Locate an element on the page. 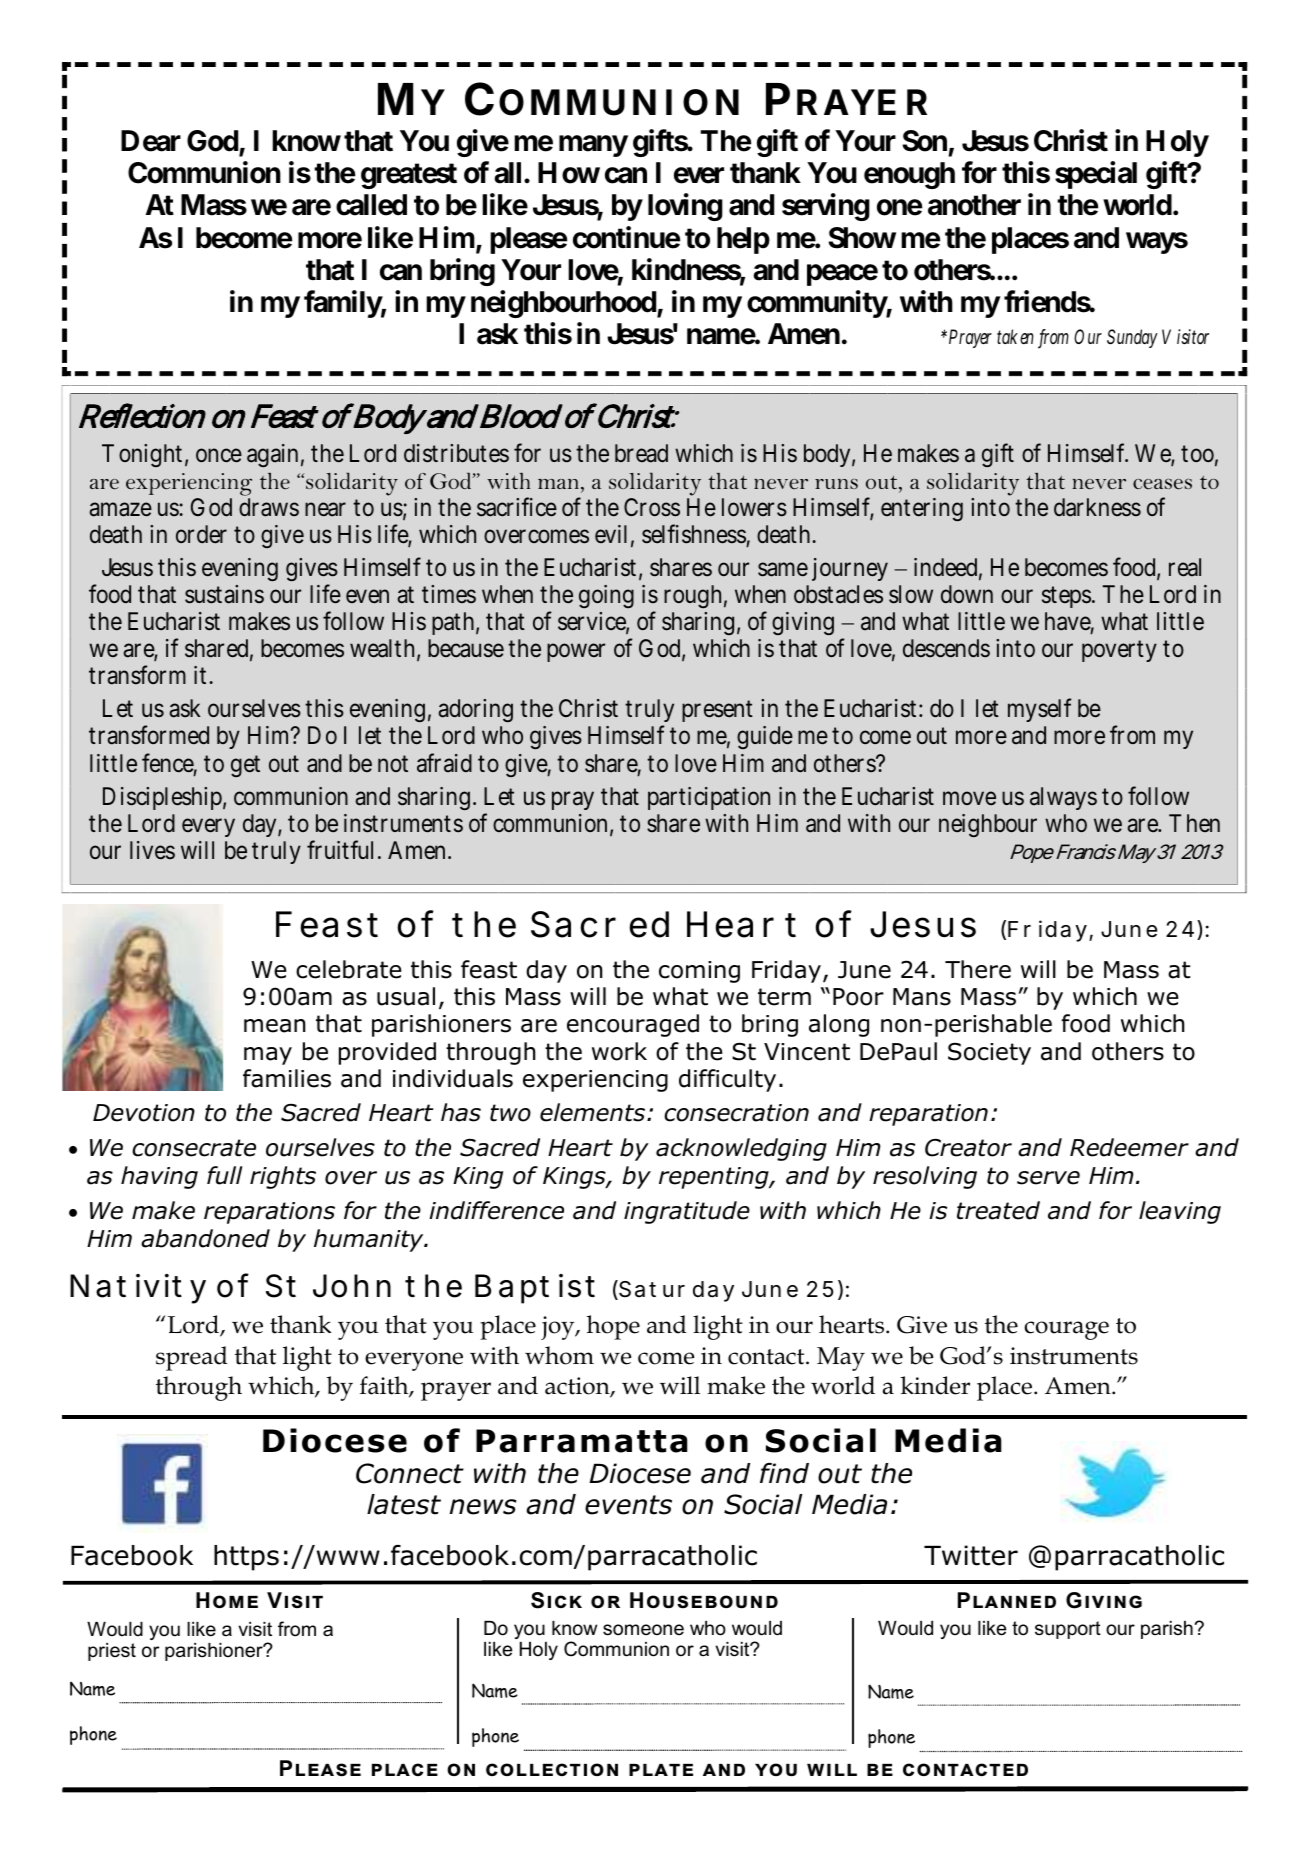  priest is located at coordinates (112, 1652).
